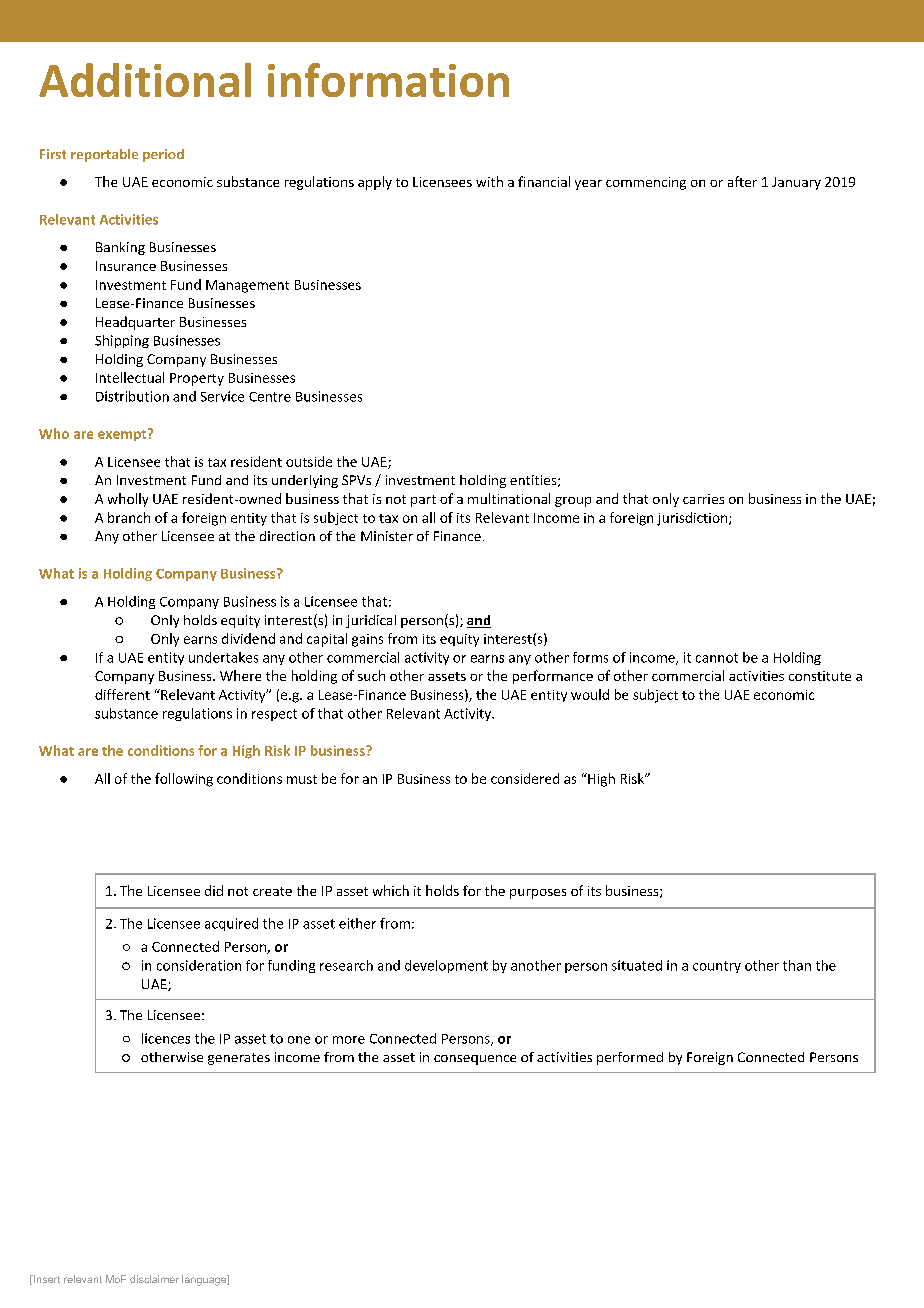 Image resolution: width=924 pixels, height=1308 pixels. What do you see at coordinates (742, 181) in the screenshot?
I see `after` at bounding box center [742, 181].
